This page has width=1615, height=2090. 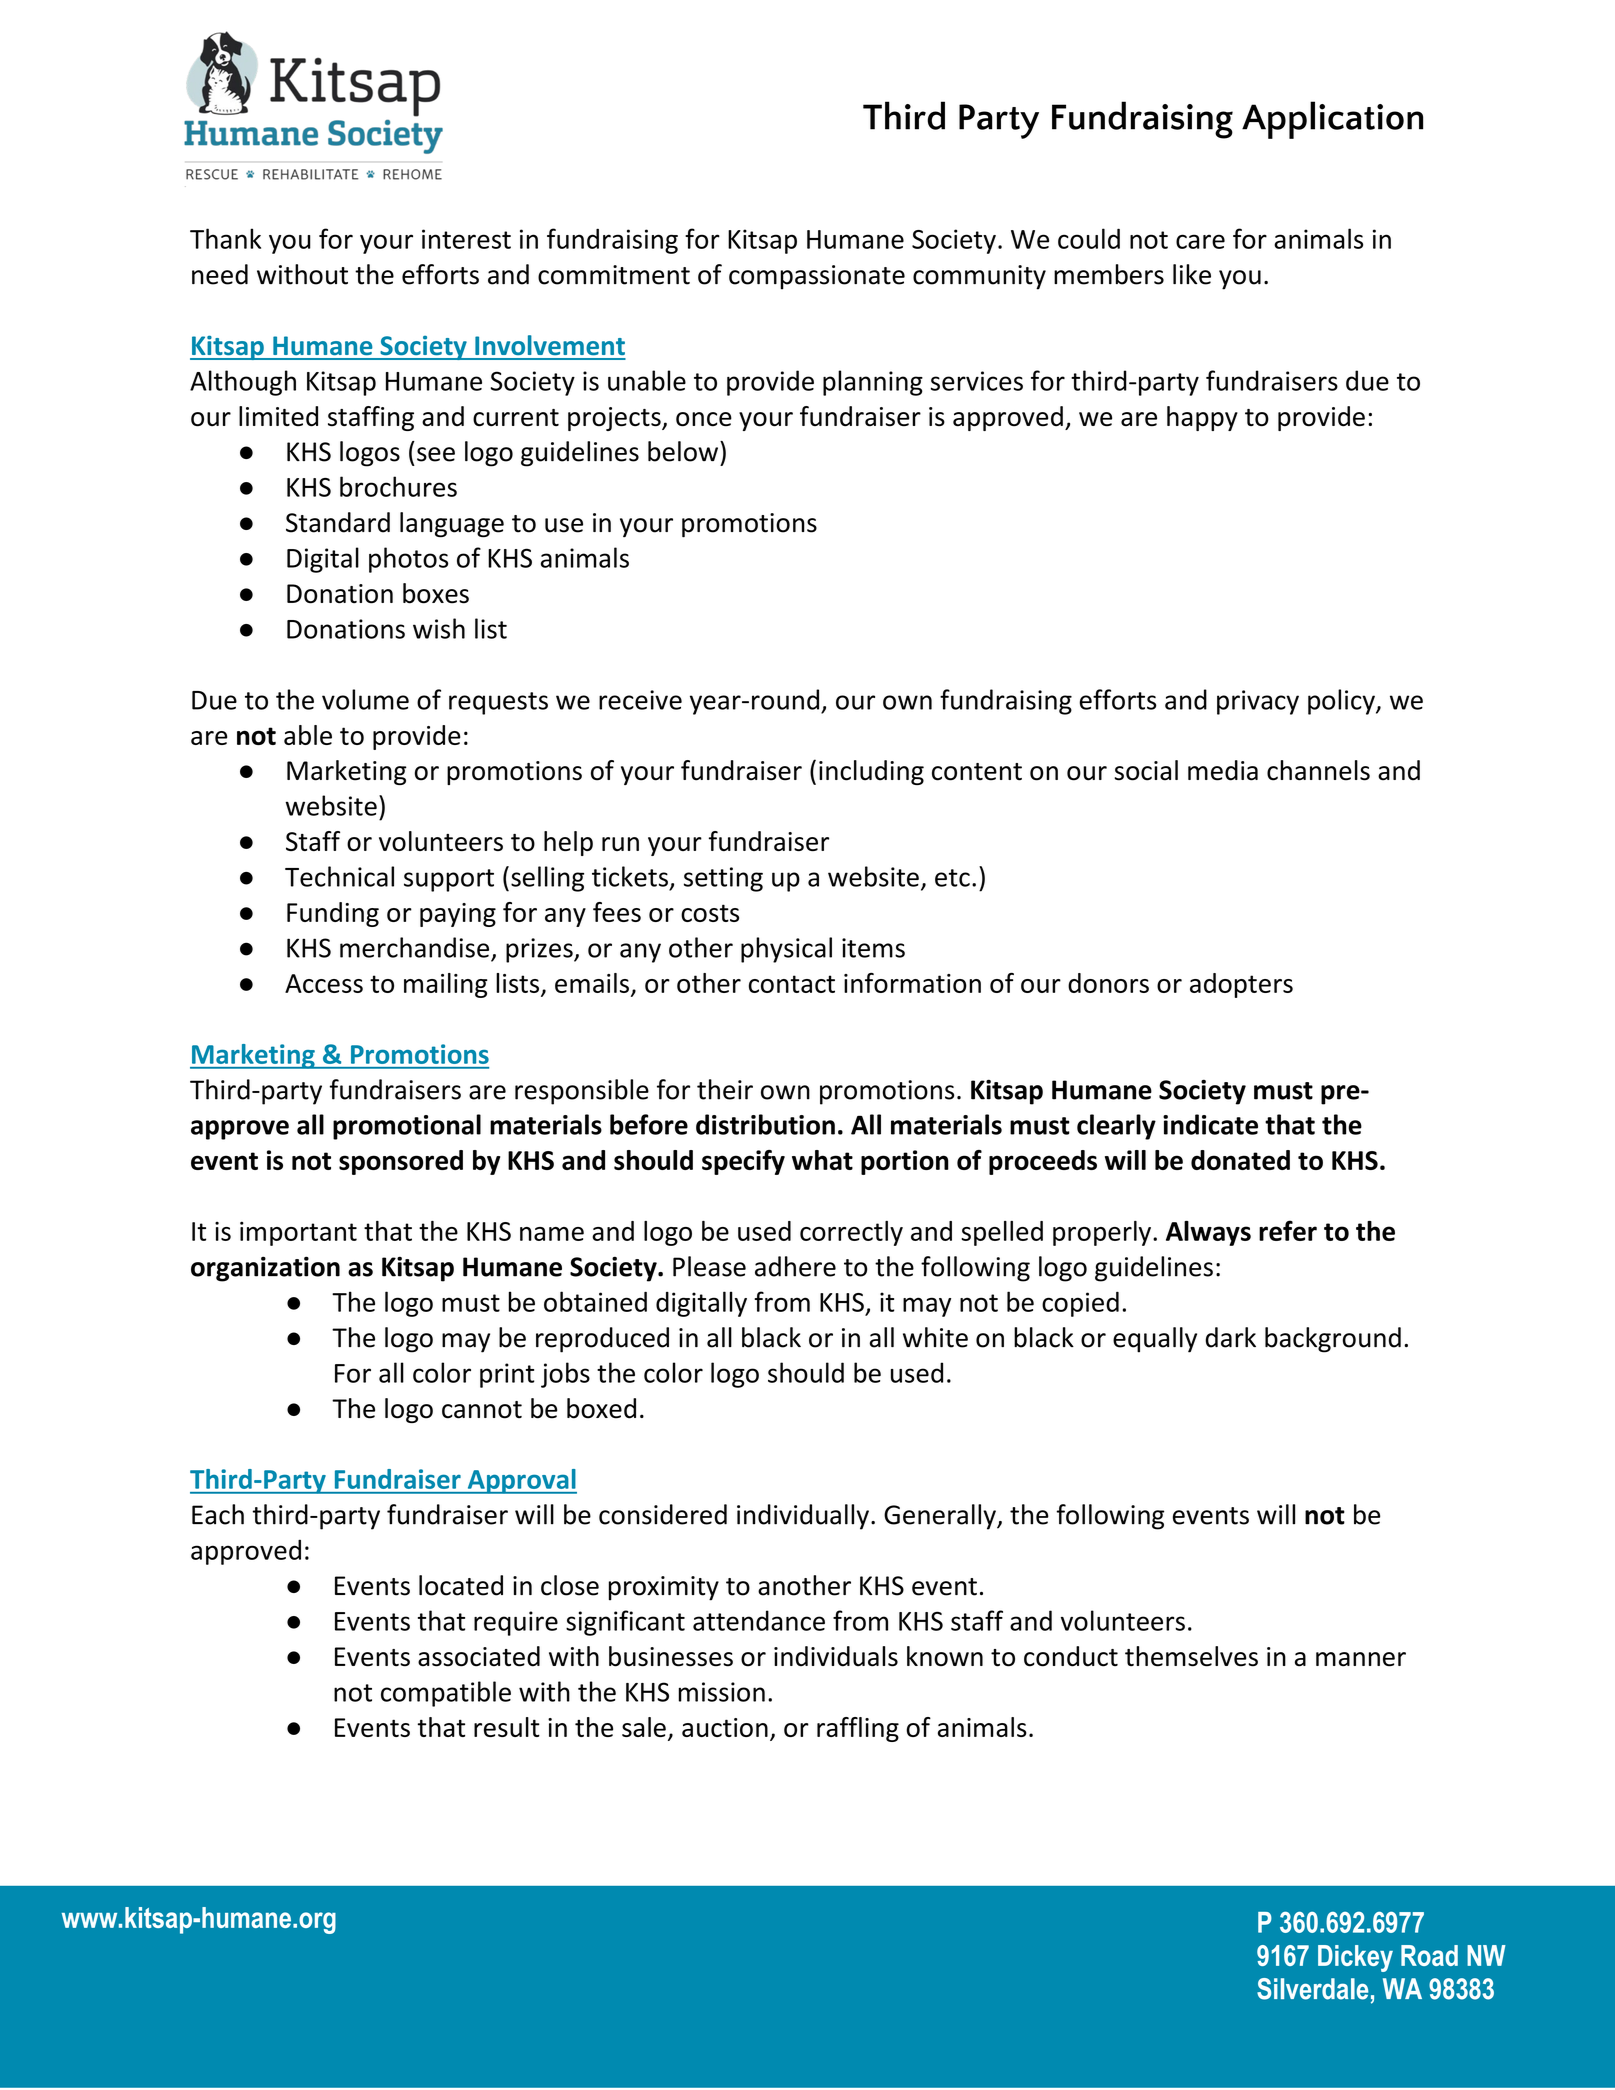 What do you see at coordinates (1230, 1337) in the page?
I see `dark` at bounding box center [1230, 1337].
